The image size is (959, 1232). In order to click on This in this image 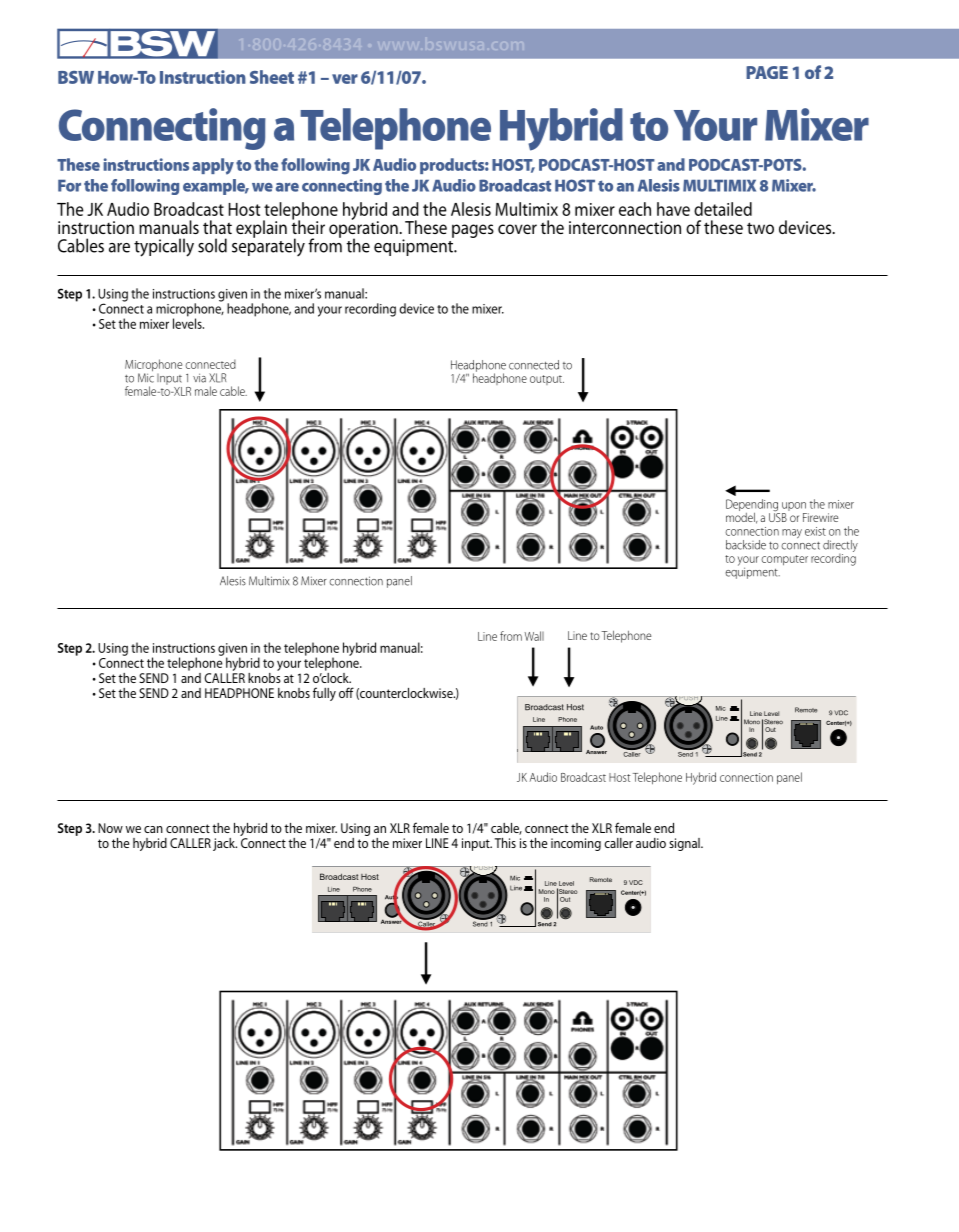, I will do `click(505, 843)`.
